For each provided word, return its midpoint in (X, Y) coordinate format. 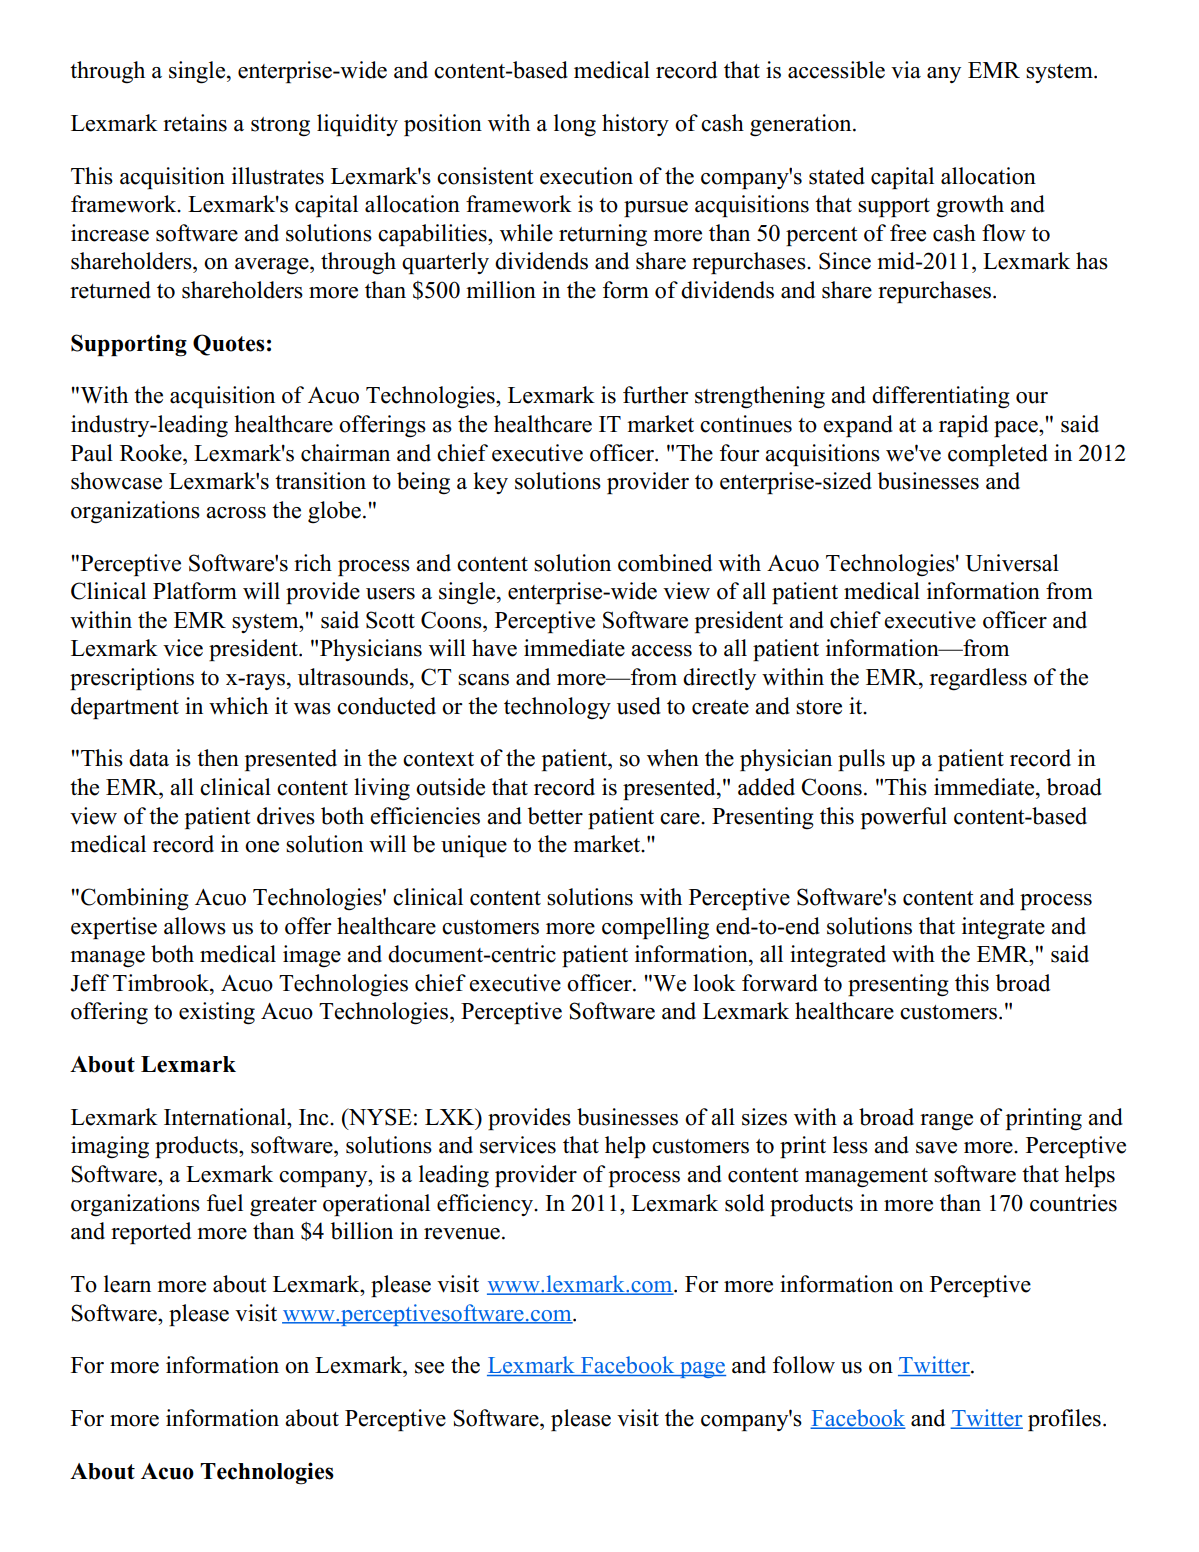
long (575, 125)
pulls (861, 760)
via (906, 70)
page (702, 1370)
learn (127, 1284)
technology (557, 708)
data (149, 758)
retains (195, 123)
